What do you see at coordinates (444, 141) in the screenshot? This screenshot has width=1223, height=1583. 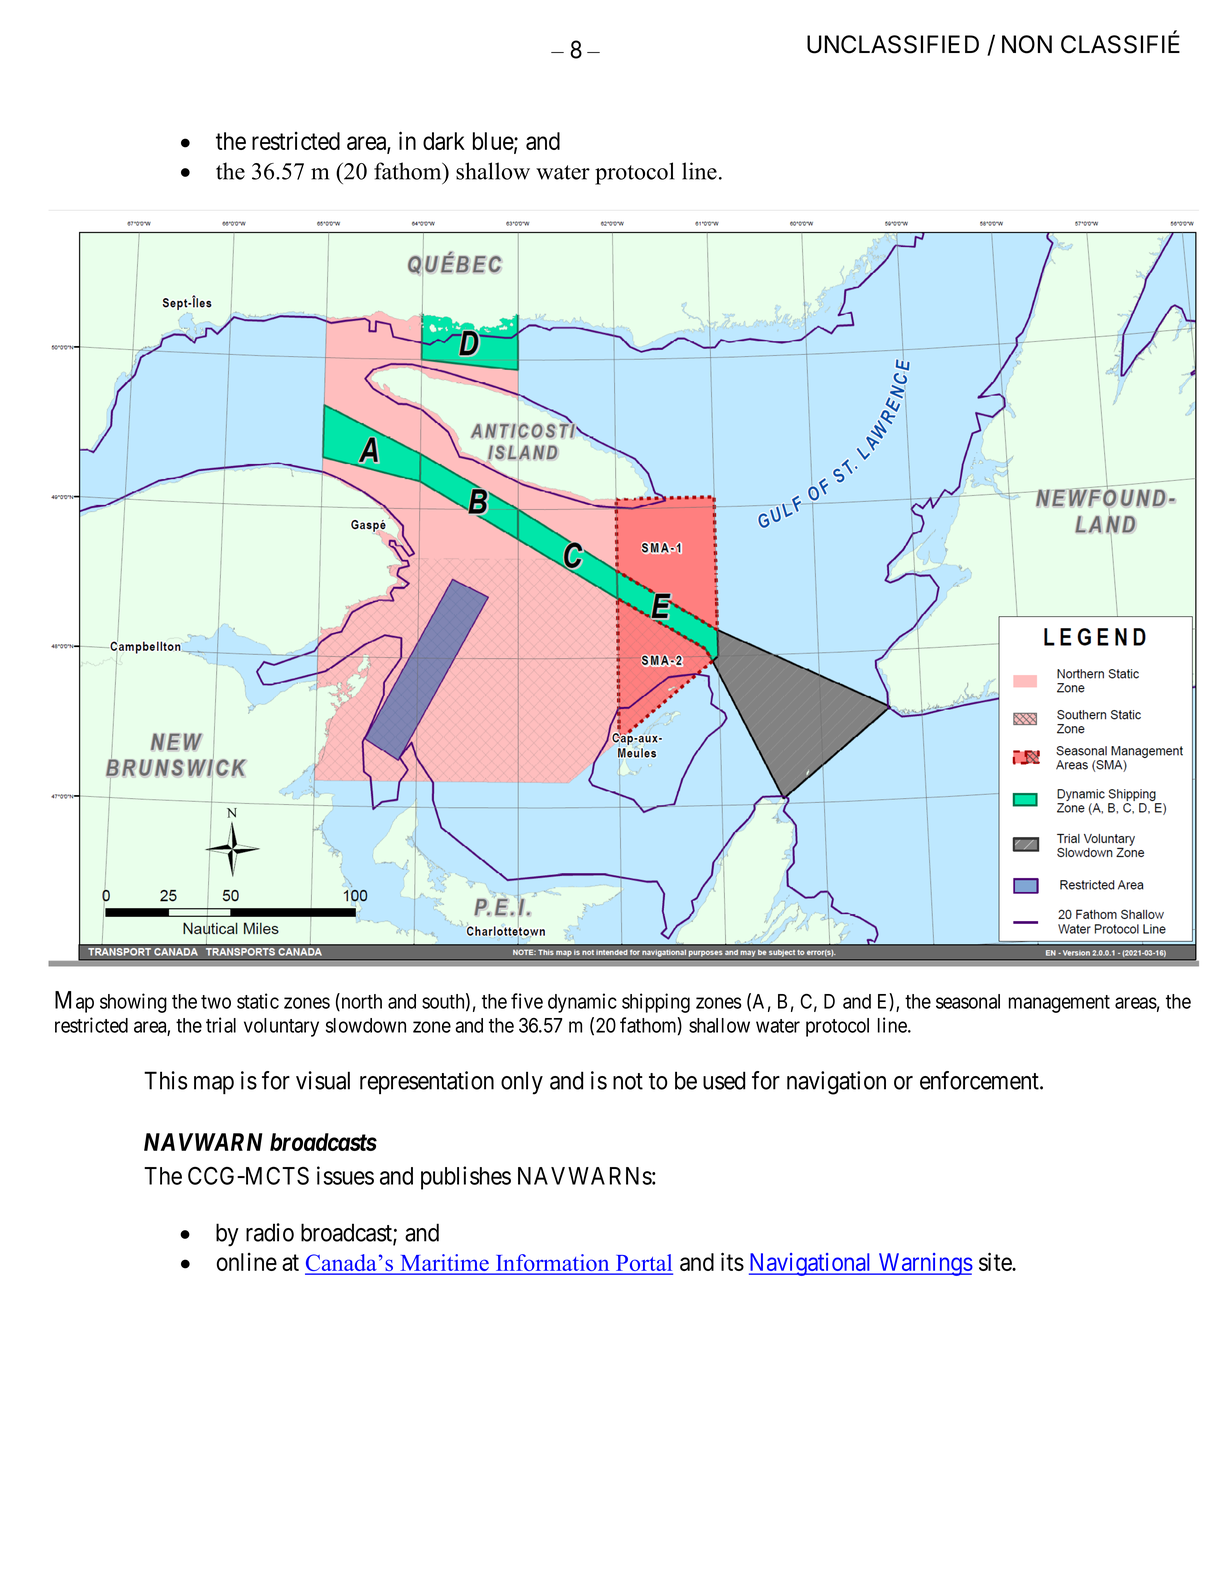 I see `dark` at bounding box center [444, 141].
